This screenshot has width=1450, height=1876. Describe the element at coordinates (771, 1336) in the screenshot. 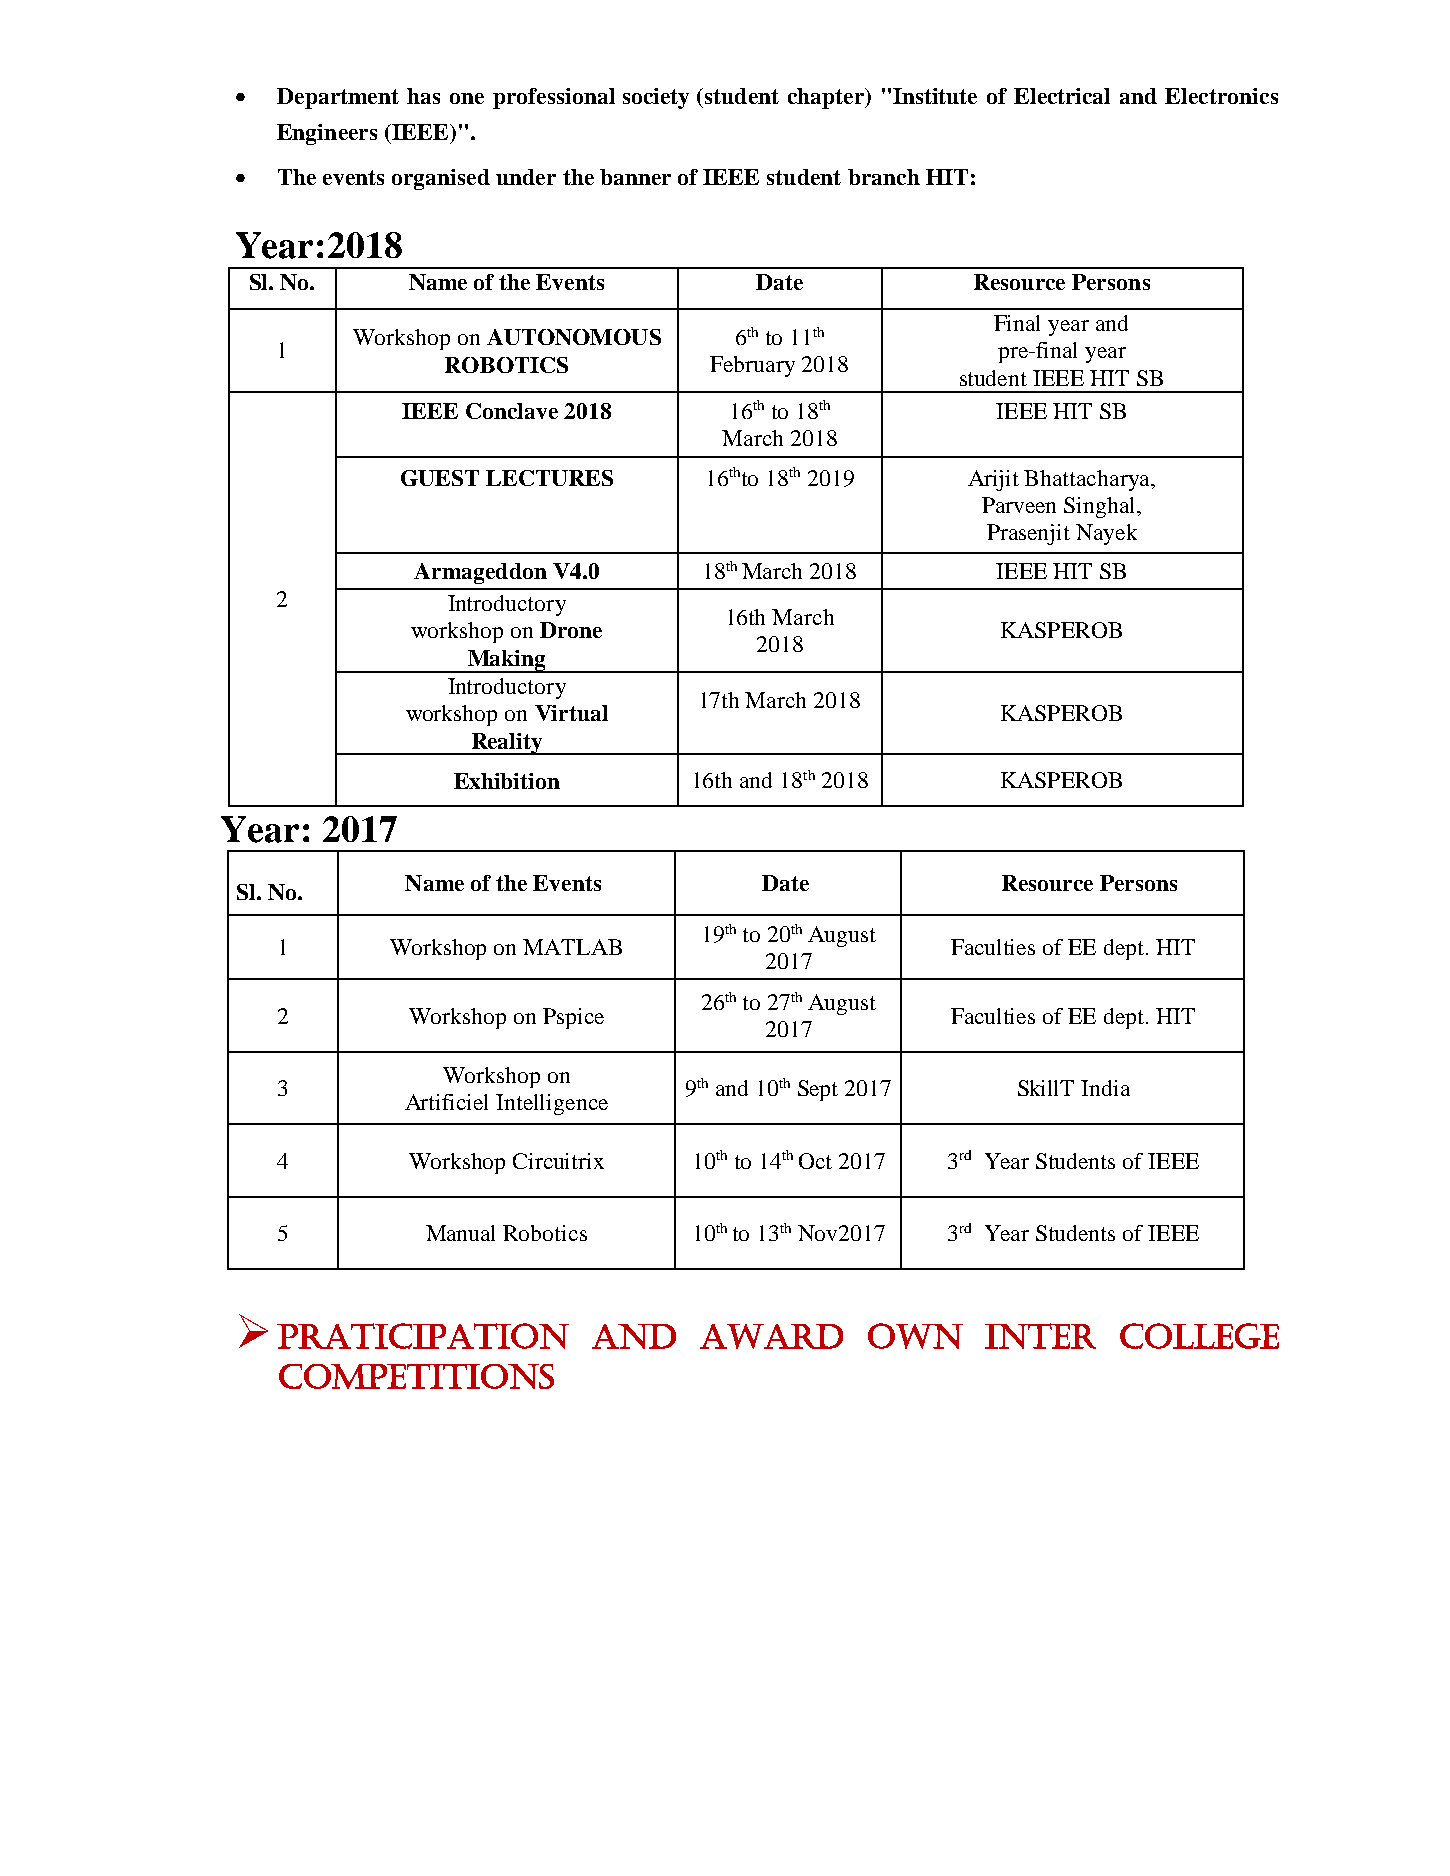

I see `AWARD` at that location.
